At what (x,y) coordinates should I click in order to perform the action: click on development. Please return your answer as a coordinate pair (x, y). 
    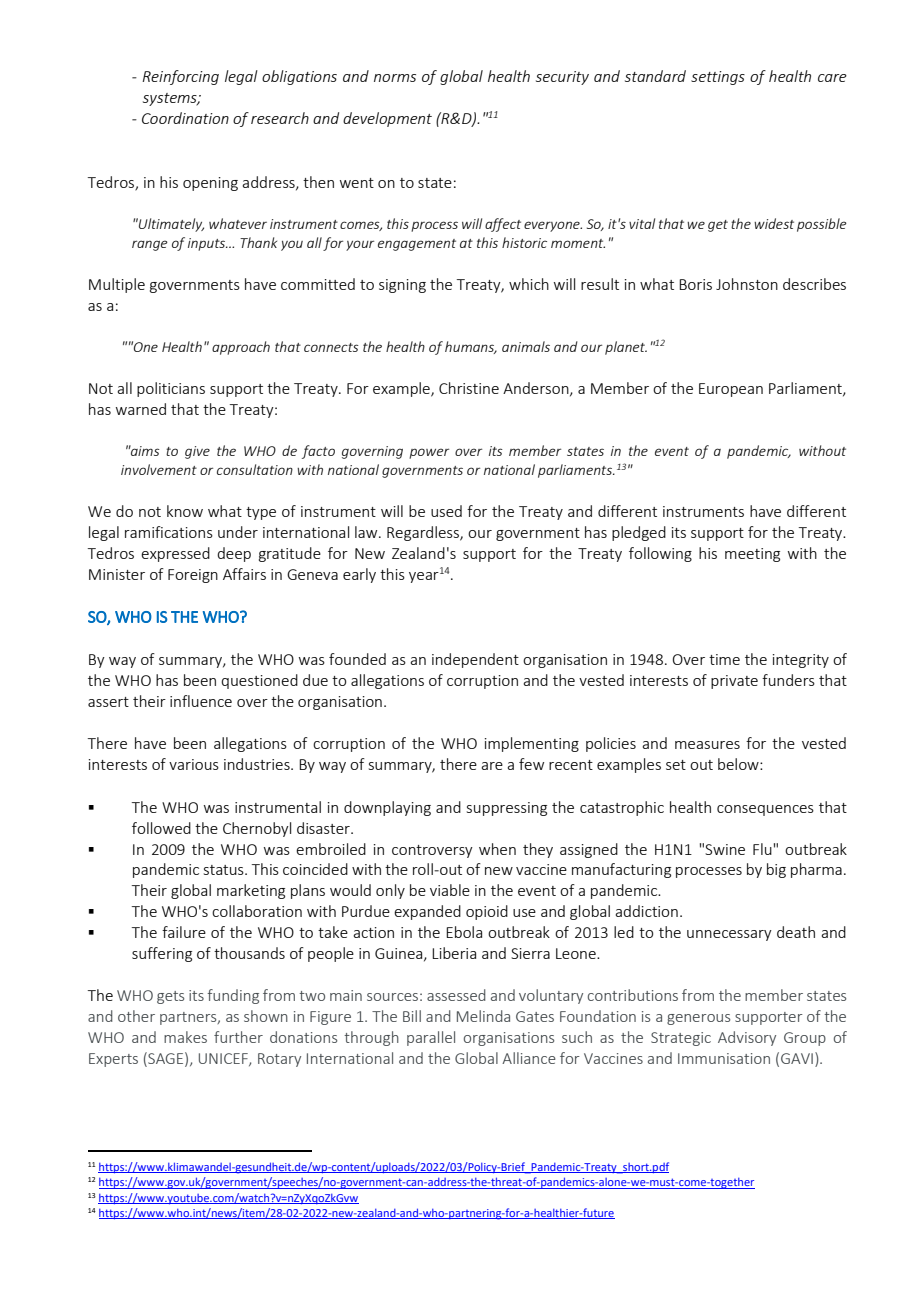
    Looking at the image, I should click on (387, 119).
